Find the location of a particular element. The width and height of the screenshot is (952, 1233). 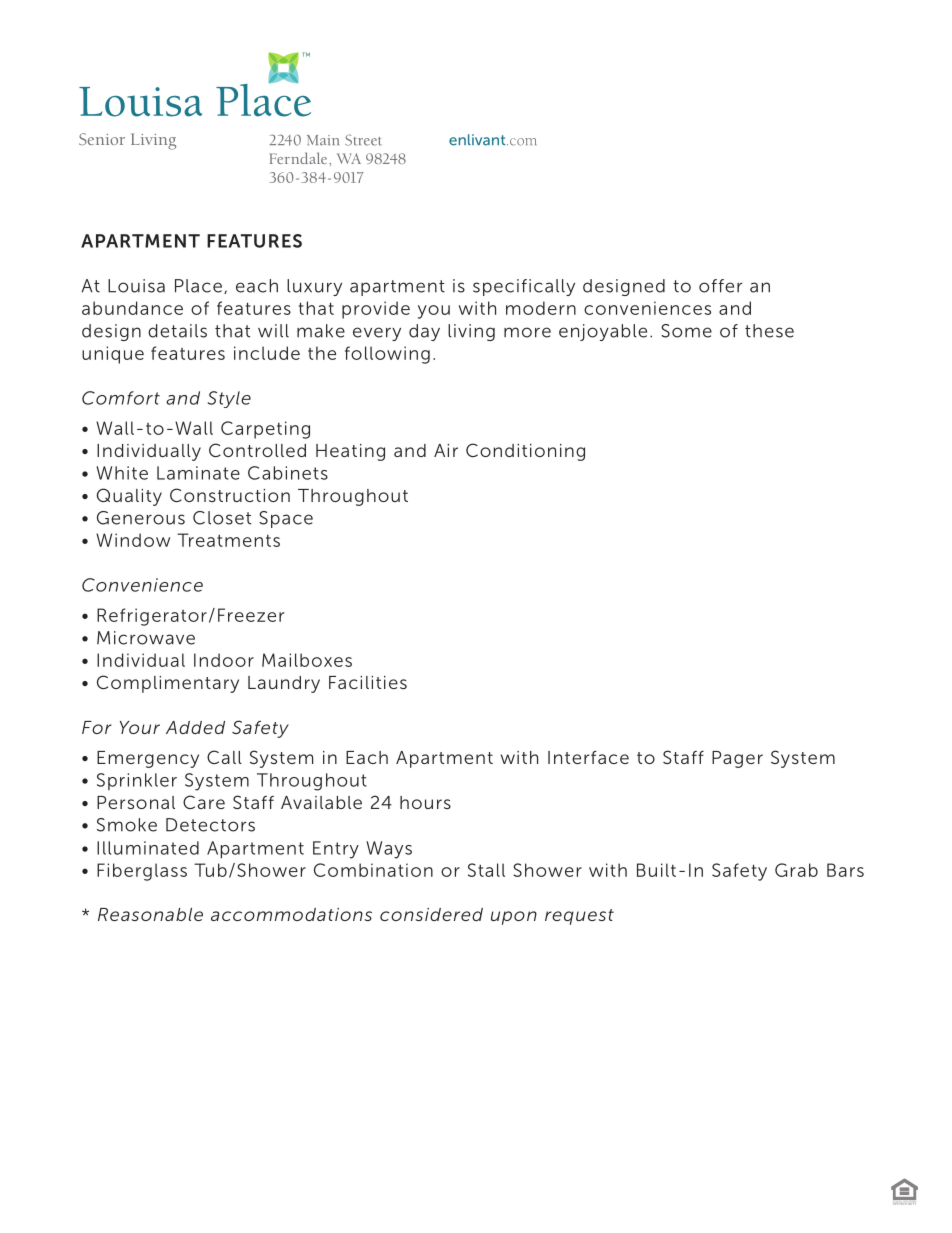

Added is located at coordinates (195, 727).
